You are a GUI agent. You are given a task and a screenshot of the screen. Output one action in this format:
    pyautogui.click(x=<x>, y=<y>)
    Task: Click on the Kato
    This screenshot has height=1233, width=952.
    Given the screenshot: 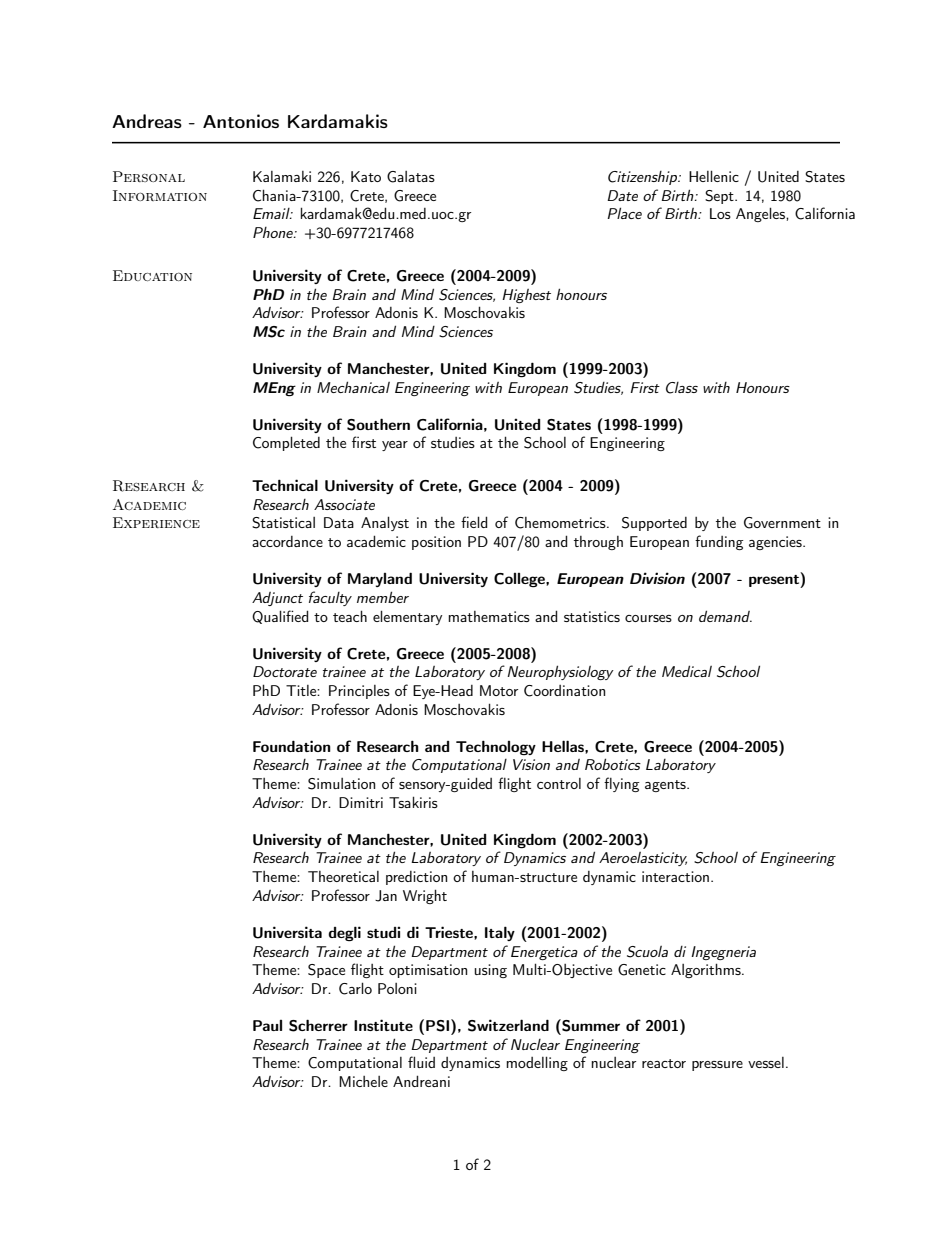 What is the action you would take?
    pyautogui.click(x=366, y=176)
